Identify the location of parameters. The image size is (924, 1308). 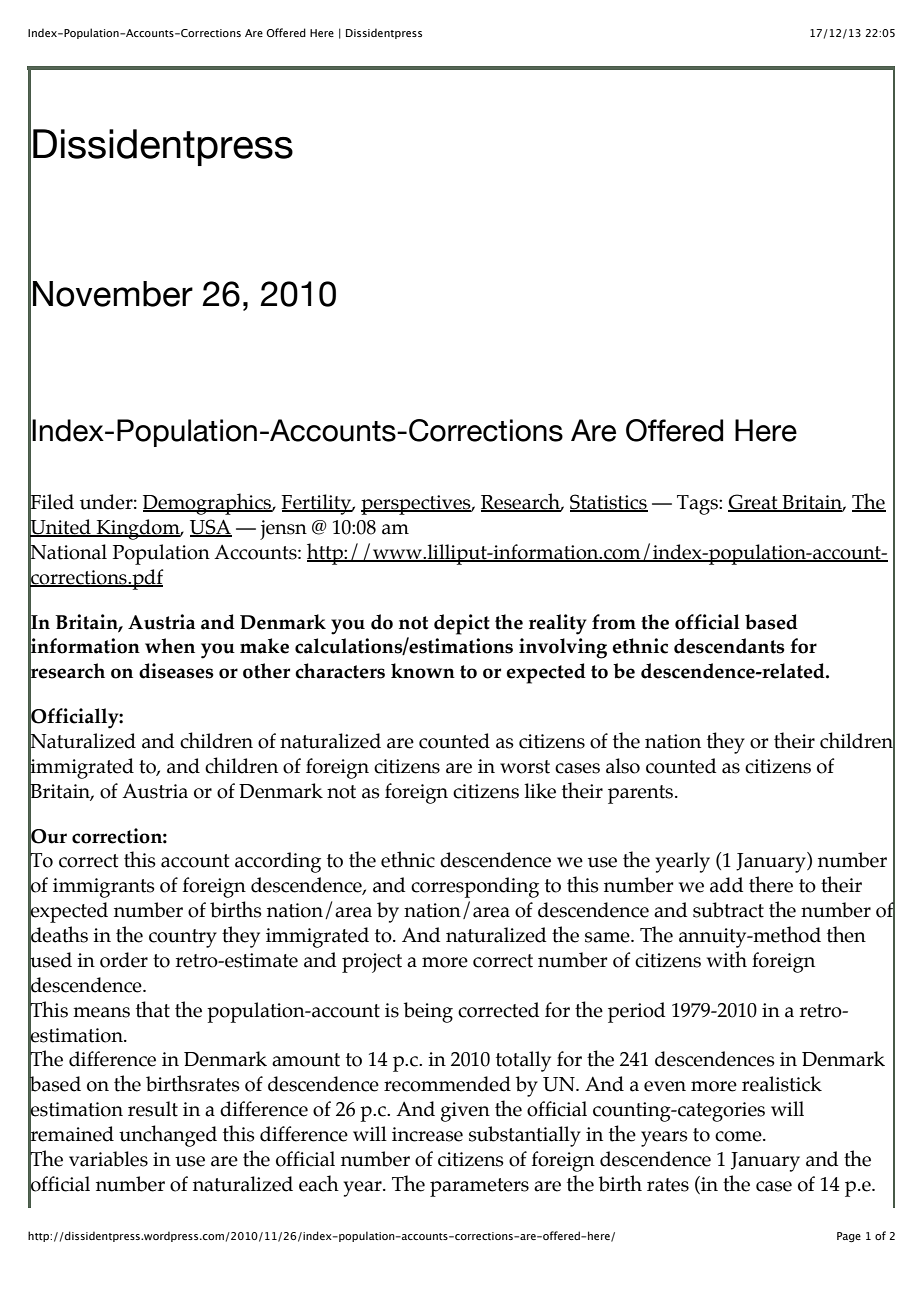
(479, 1187).
